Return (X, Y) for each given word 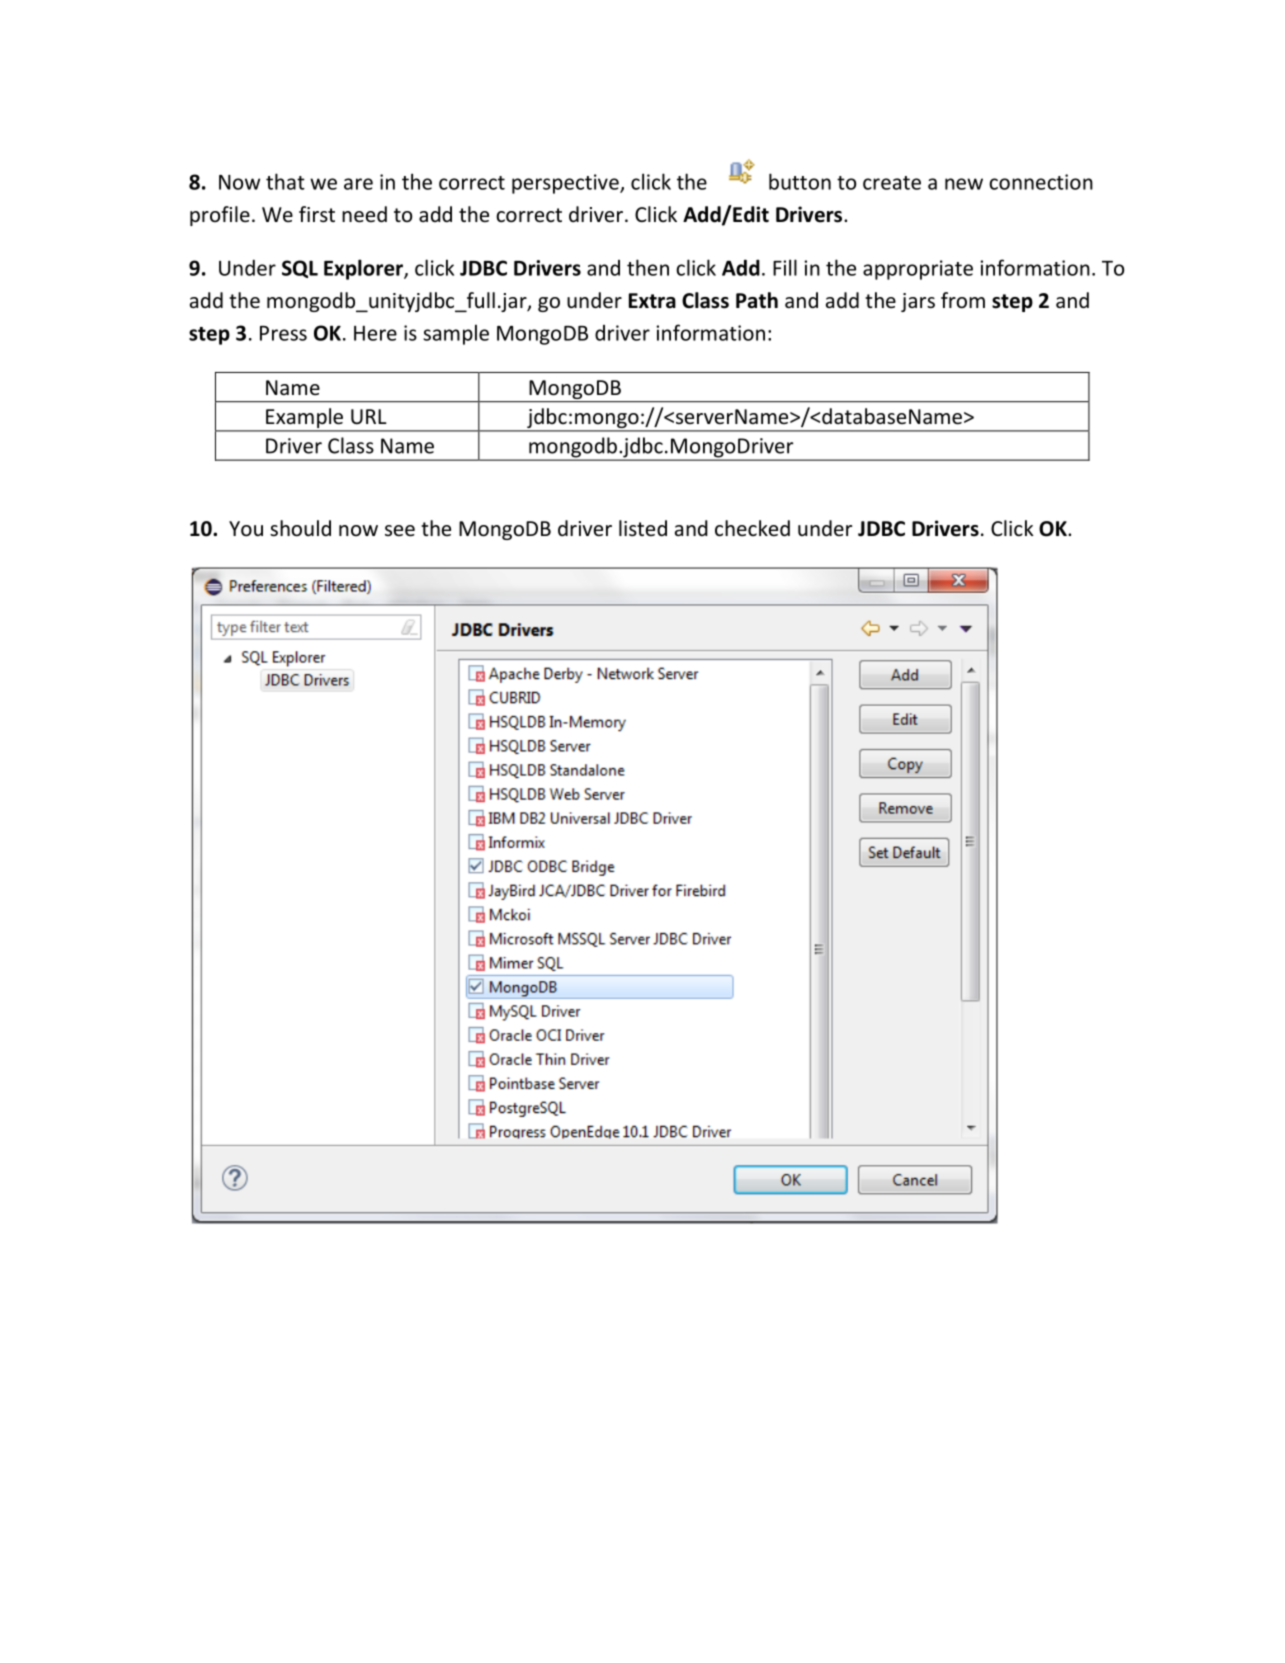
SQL (300, 269)
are (358, 184)
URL (369, 417)
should (300, 528)
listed (643, 528)
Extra (652, 301)
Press (283, 333)
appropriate (918, 270)
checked (752, 528)
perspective (566, 184)
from (963, 300)
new (964, 184)
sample (456, 334)
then (648, 267)
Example (305, 419)
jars (918, 302)
